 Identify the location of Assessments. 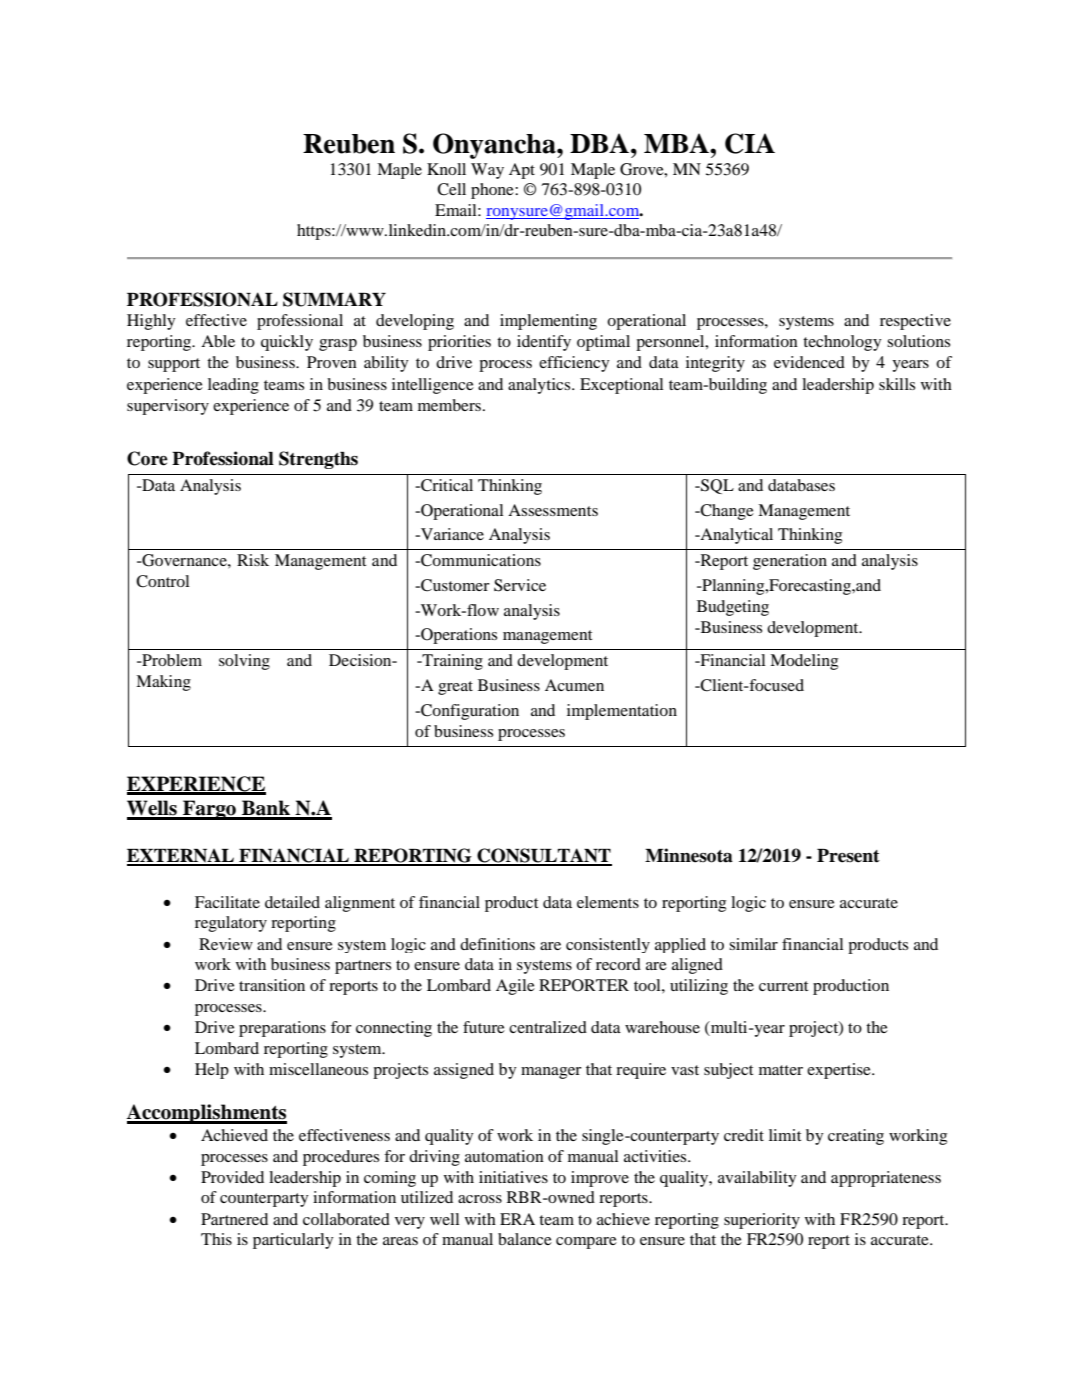
(553, 510).
